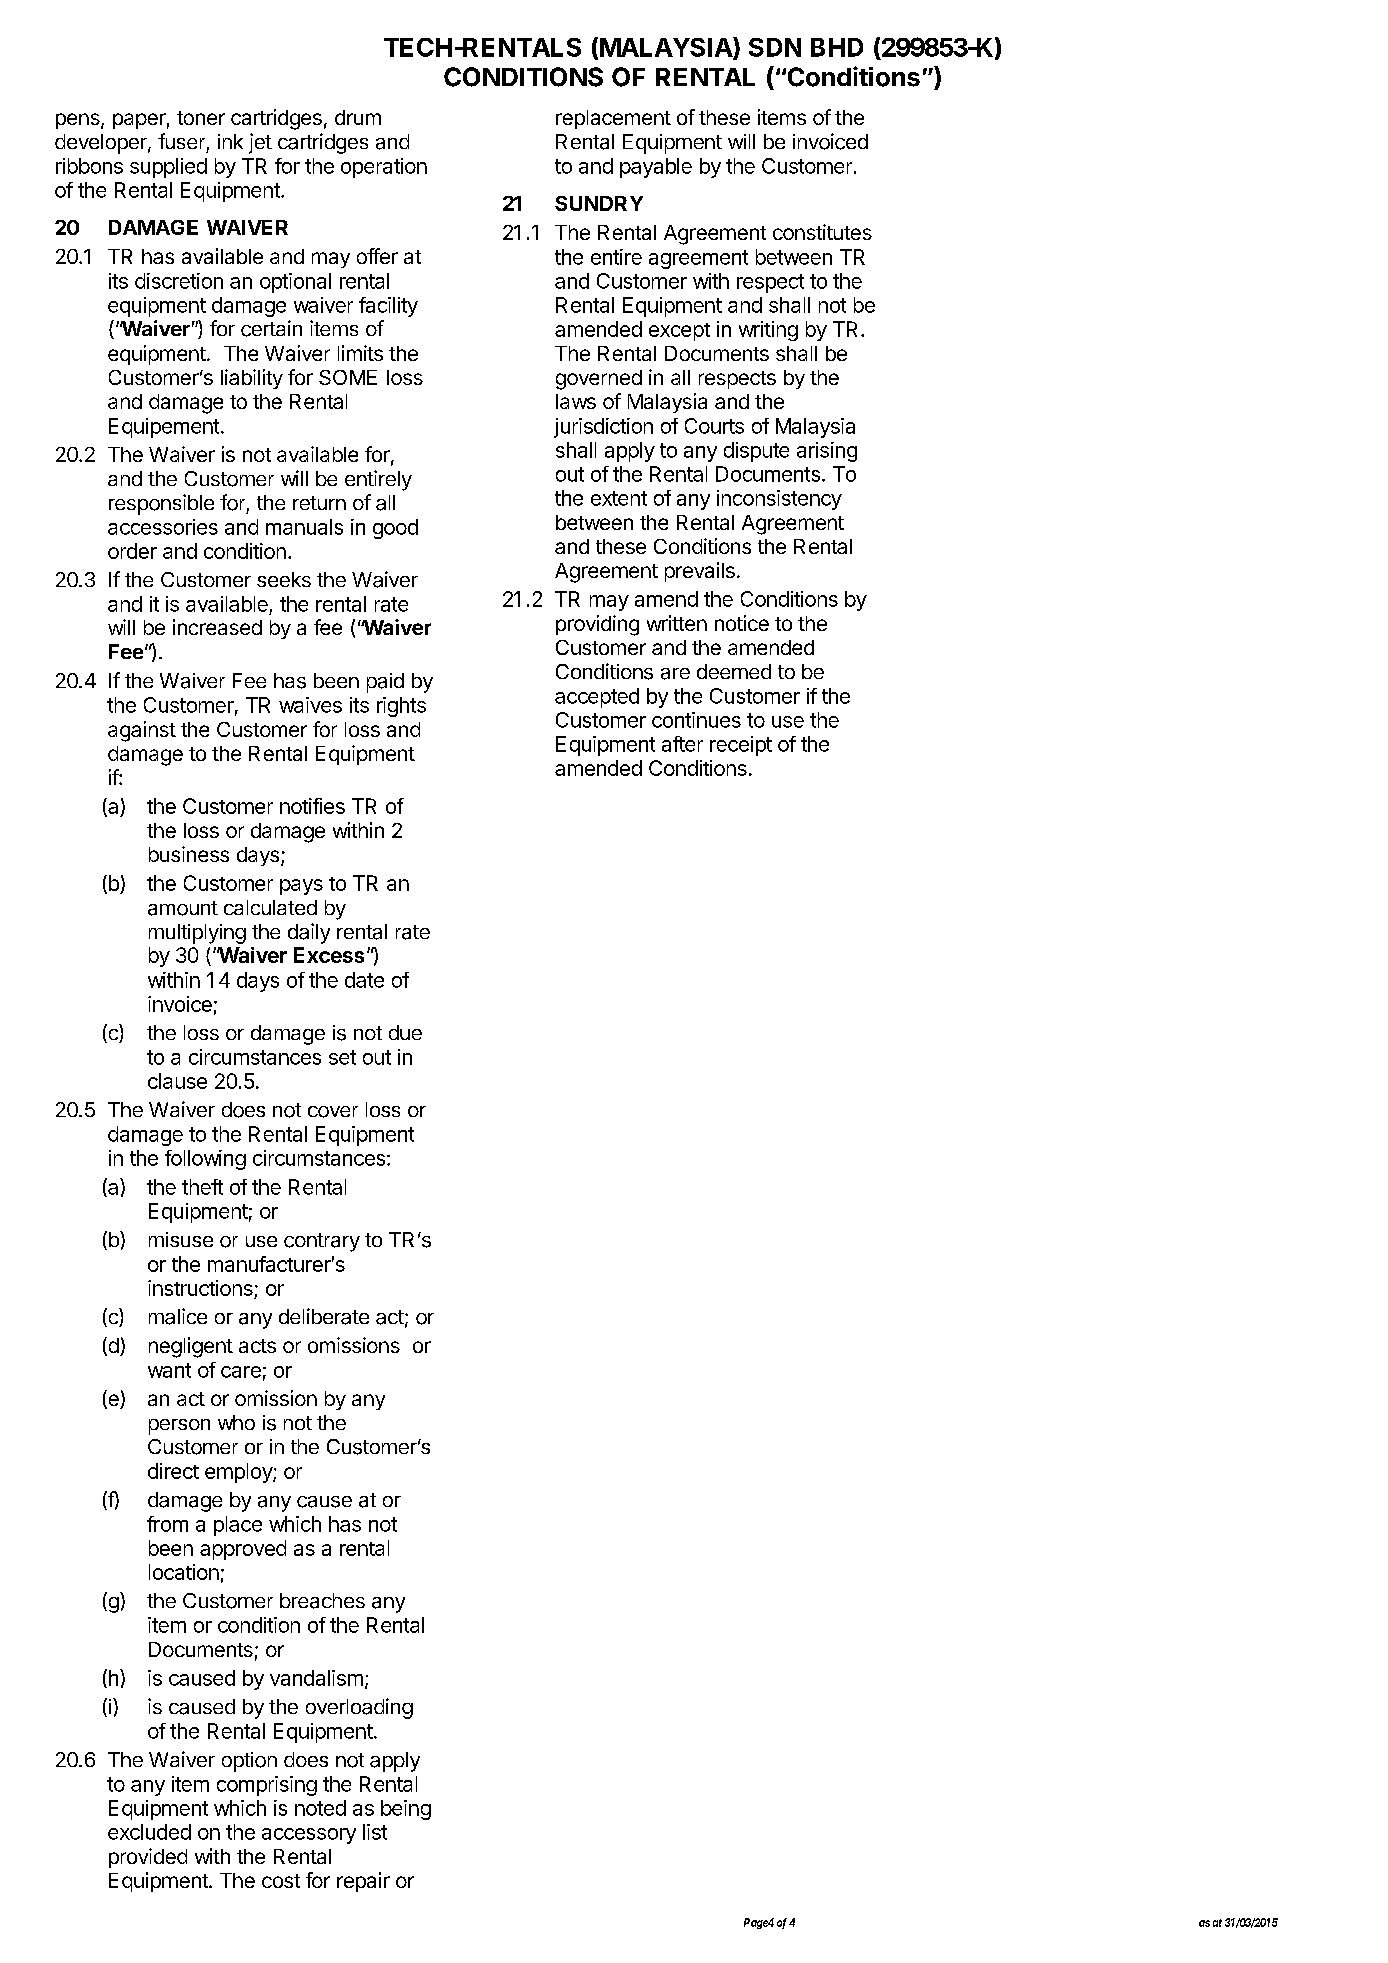 The image size is (1388, 1963). Describe the element at coordinates (779, 500) in the screenshot. I see `inconsistency` at that location.
